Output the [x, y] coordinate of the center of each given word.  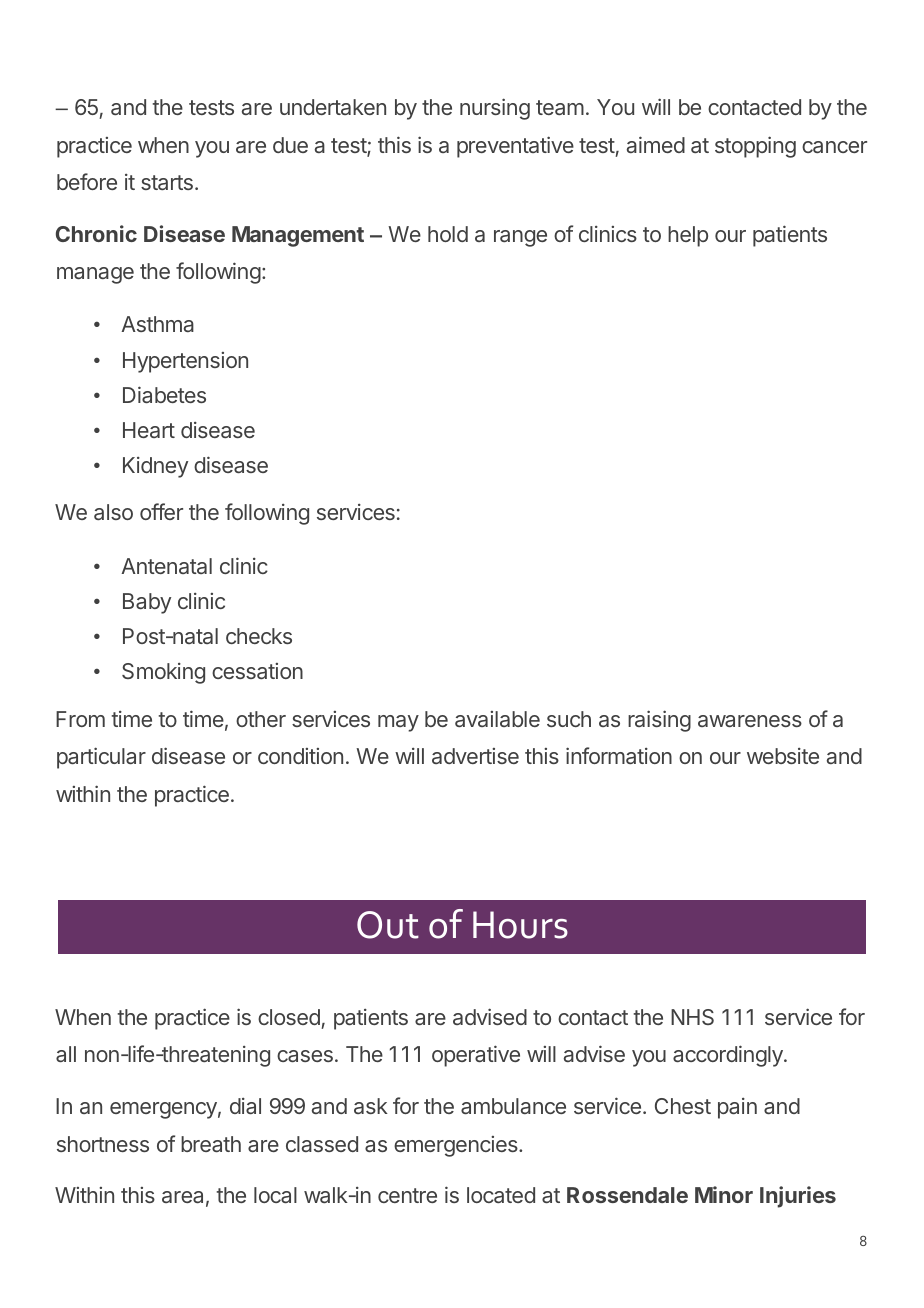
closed [289, 1017]
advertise [475, 756]
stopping [755, 147]
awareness [750, 721]
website [783, 756]
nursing [495, 109]
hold [448, 234]
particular [101, 758]
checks [259, 636]
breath [211, 1144]
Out [388, 925]
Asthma [157, 324]
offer [161, 511]
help [688, 236]
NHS [692, 1017]
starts [167, 182]
